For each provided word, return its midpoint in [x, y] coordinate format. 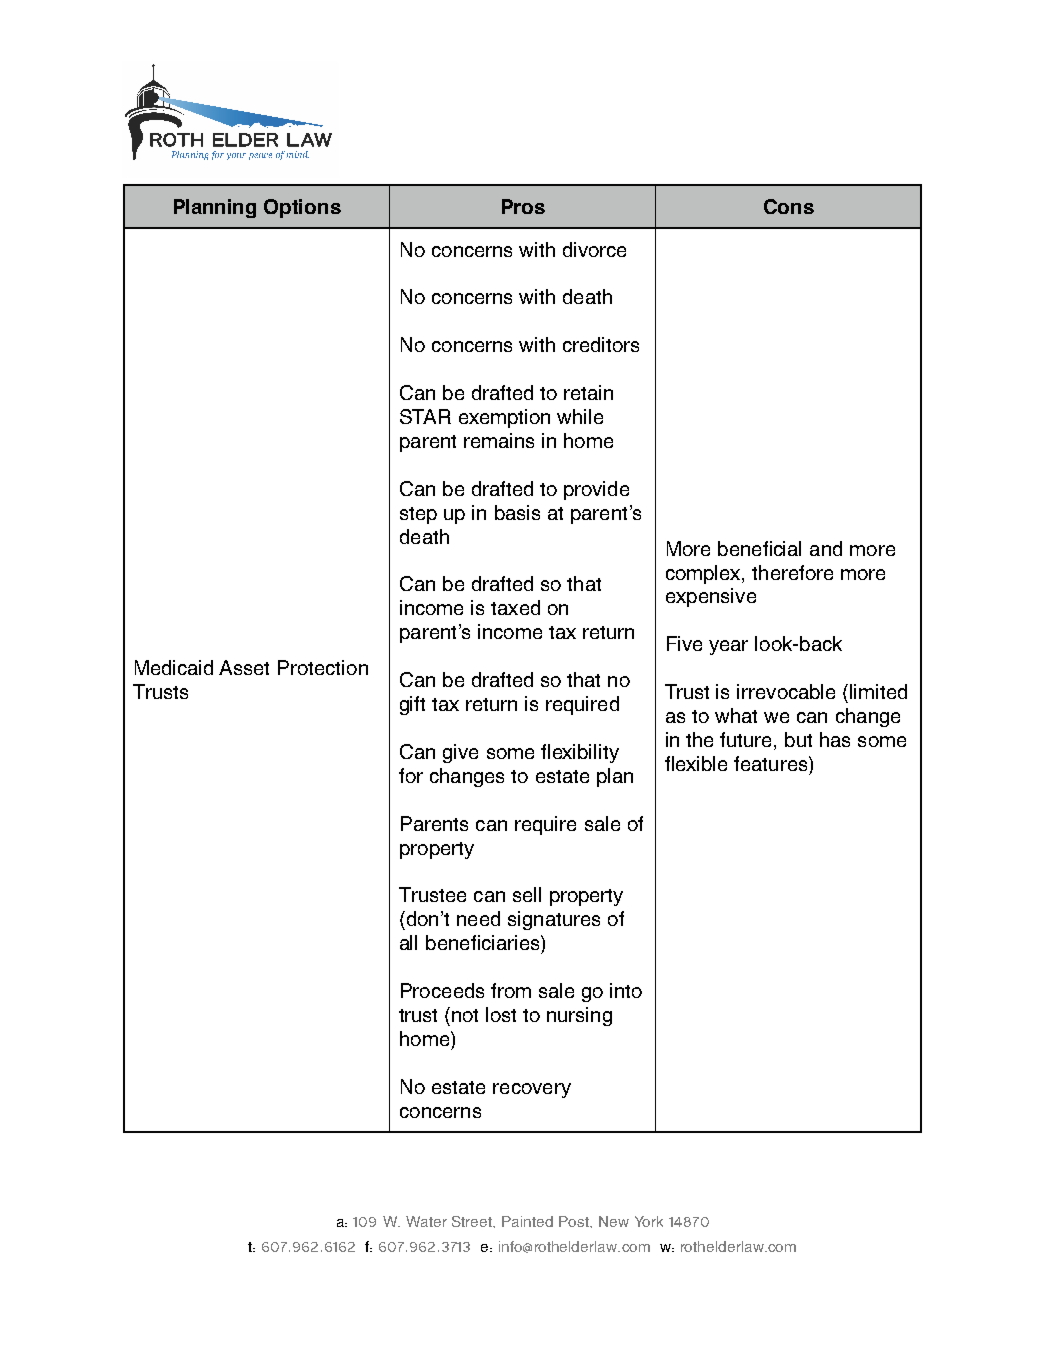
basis [517, 512]
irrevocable [786, 691]
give [460, 753]
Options [302, 208]
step [418, 515]
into [626, 990]
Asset [244, 667]
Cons [789, 206]
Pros [523, 206]
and [826, 548]
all [408, 942]
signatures [554, 920]
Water [426, 1221]
